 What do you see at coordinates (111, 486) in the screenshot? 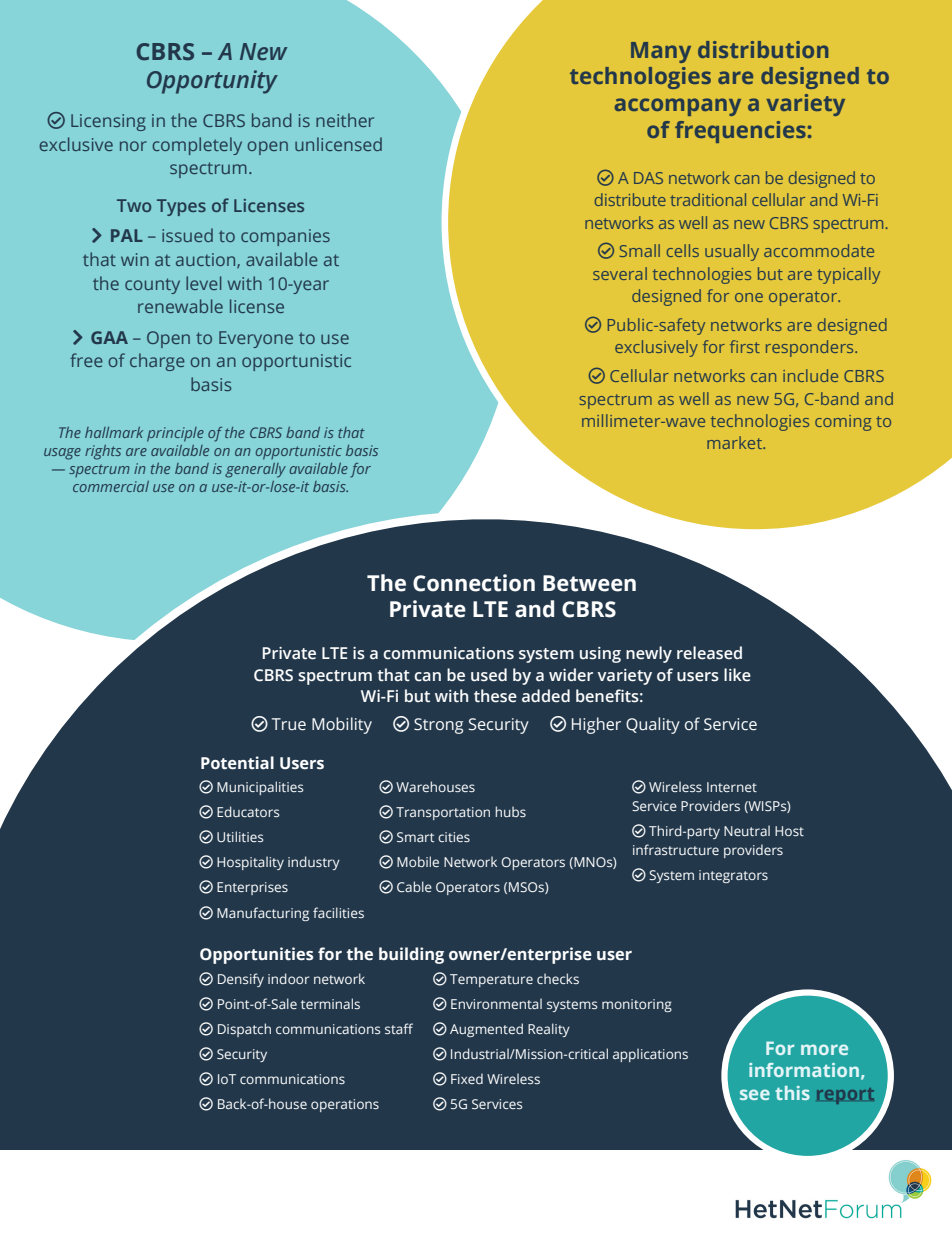
I see `commercial` at bounding box center [111, 486].
